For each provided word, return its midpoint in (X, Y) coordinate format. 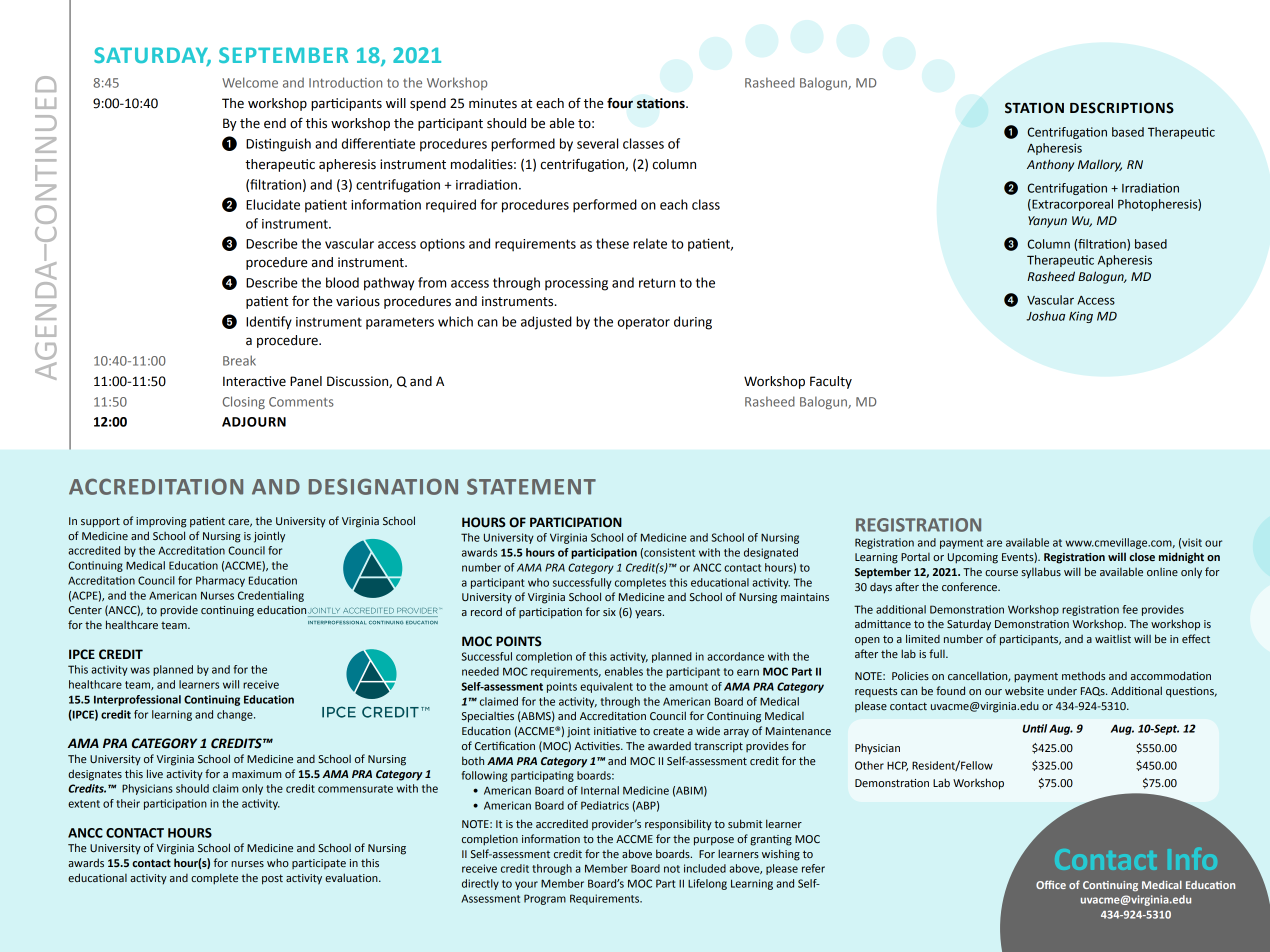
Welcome (250, 82)
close (1142, 556)
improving (161, 522)
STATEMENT (531, 486)
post (272, 879)
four (620, 103)
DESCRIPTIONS (1122, 108)
